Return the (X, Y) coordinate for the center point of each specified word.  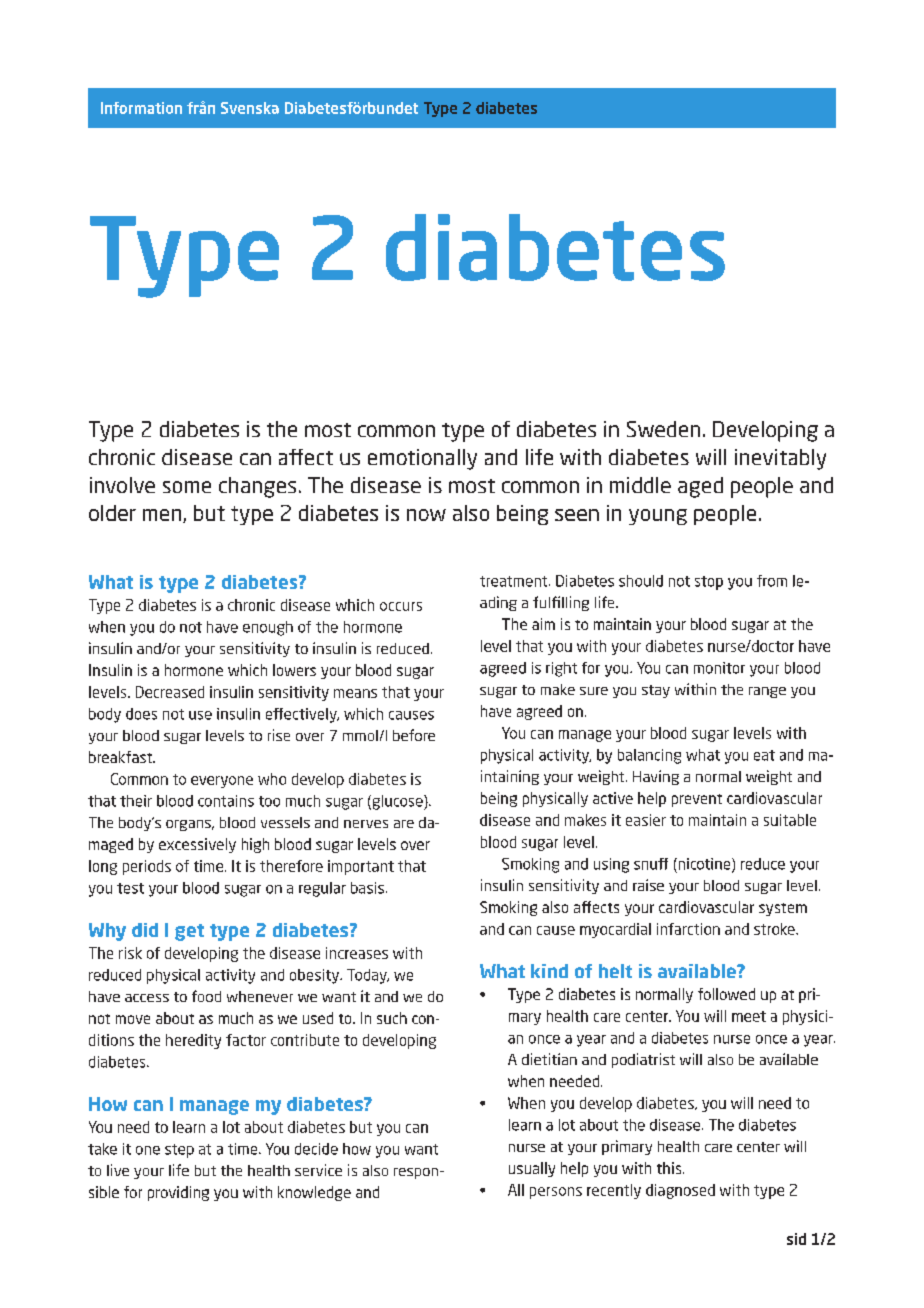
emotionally (422, 459)
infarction (688, 929)
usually (532, 1169)
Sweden (663, 429)
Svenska (250, 108)
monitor (719, 668)
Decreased (170, 692)
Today (368, 976)
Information (141, 108)
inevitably (780, 459)
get (189, 932)
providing (178, 1193)
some (187, 487)
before (414, 735)
